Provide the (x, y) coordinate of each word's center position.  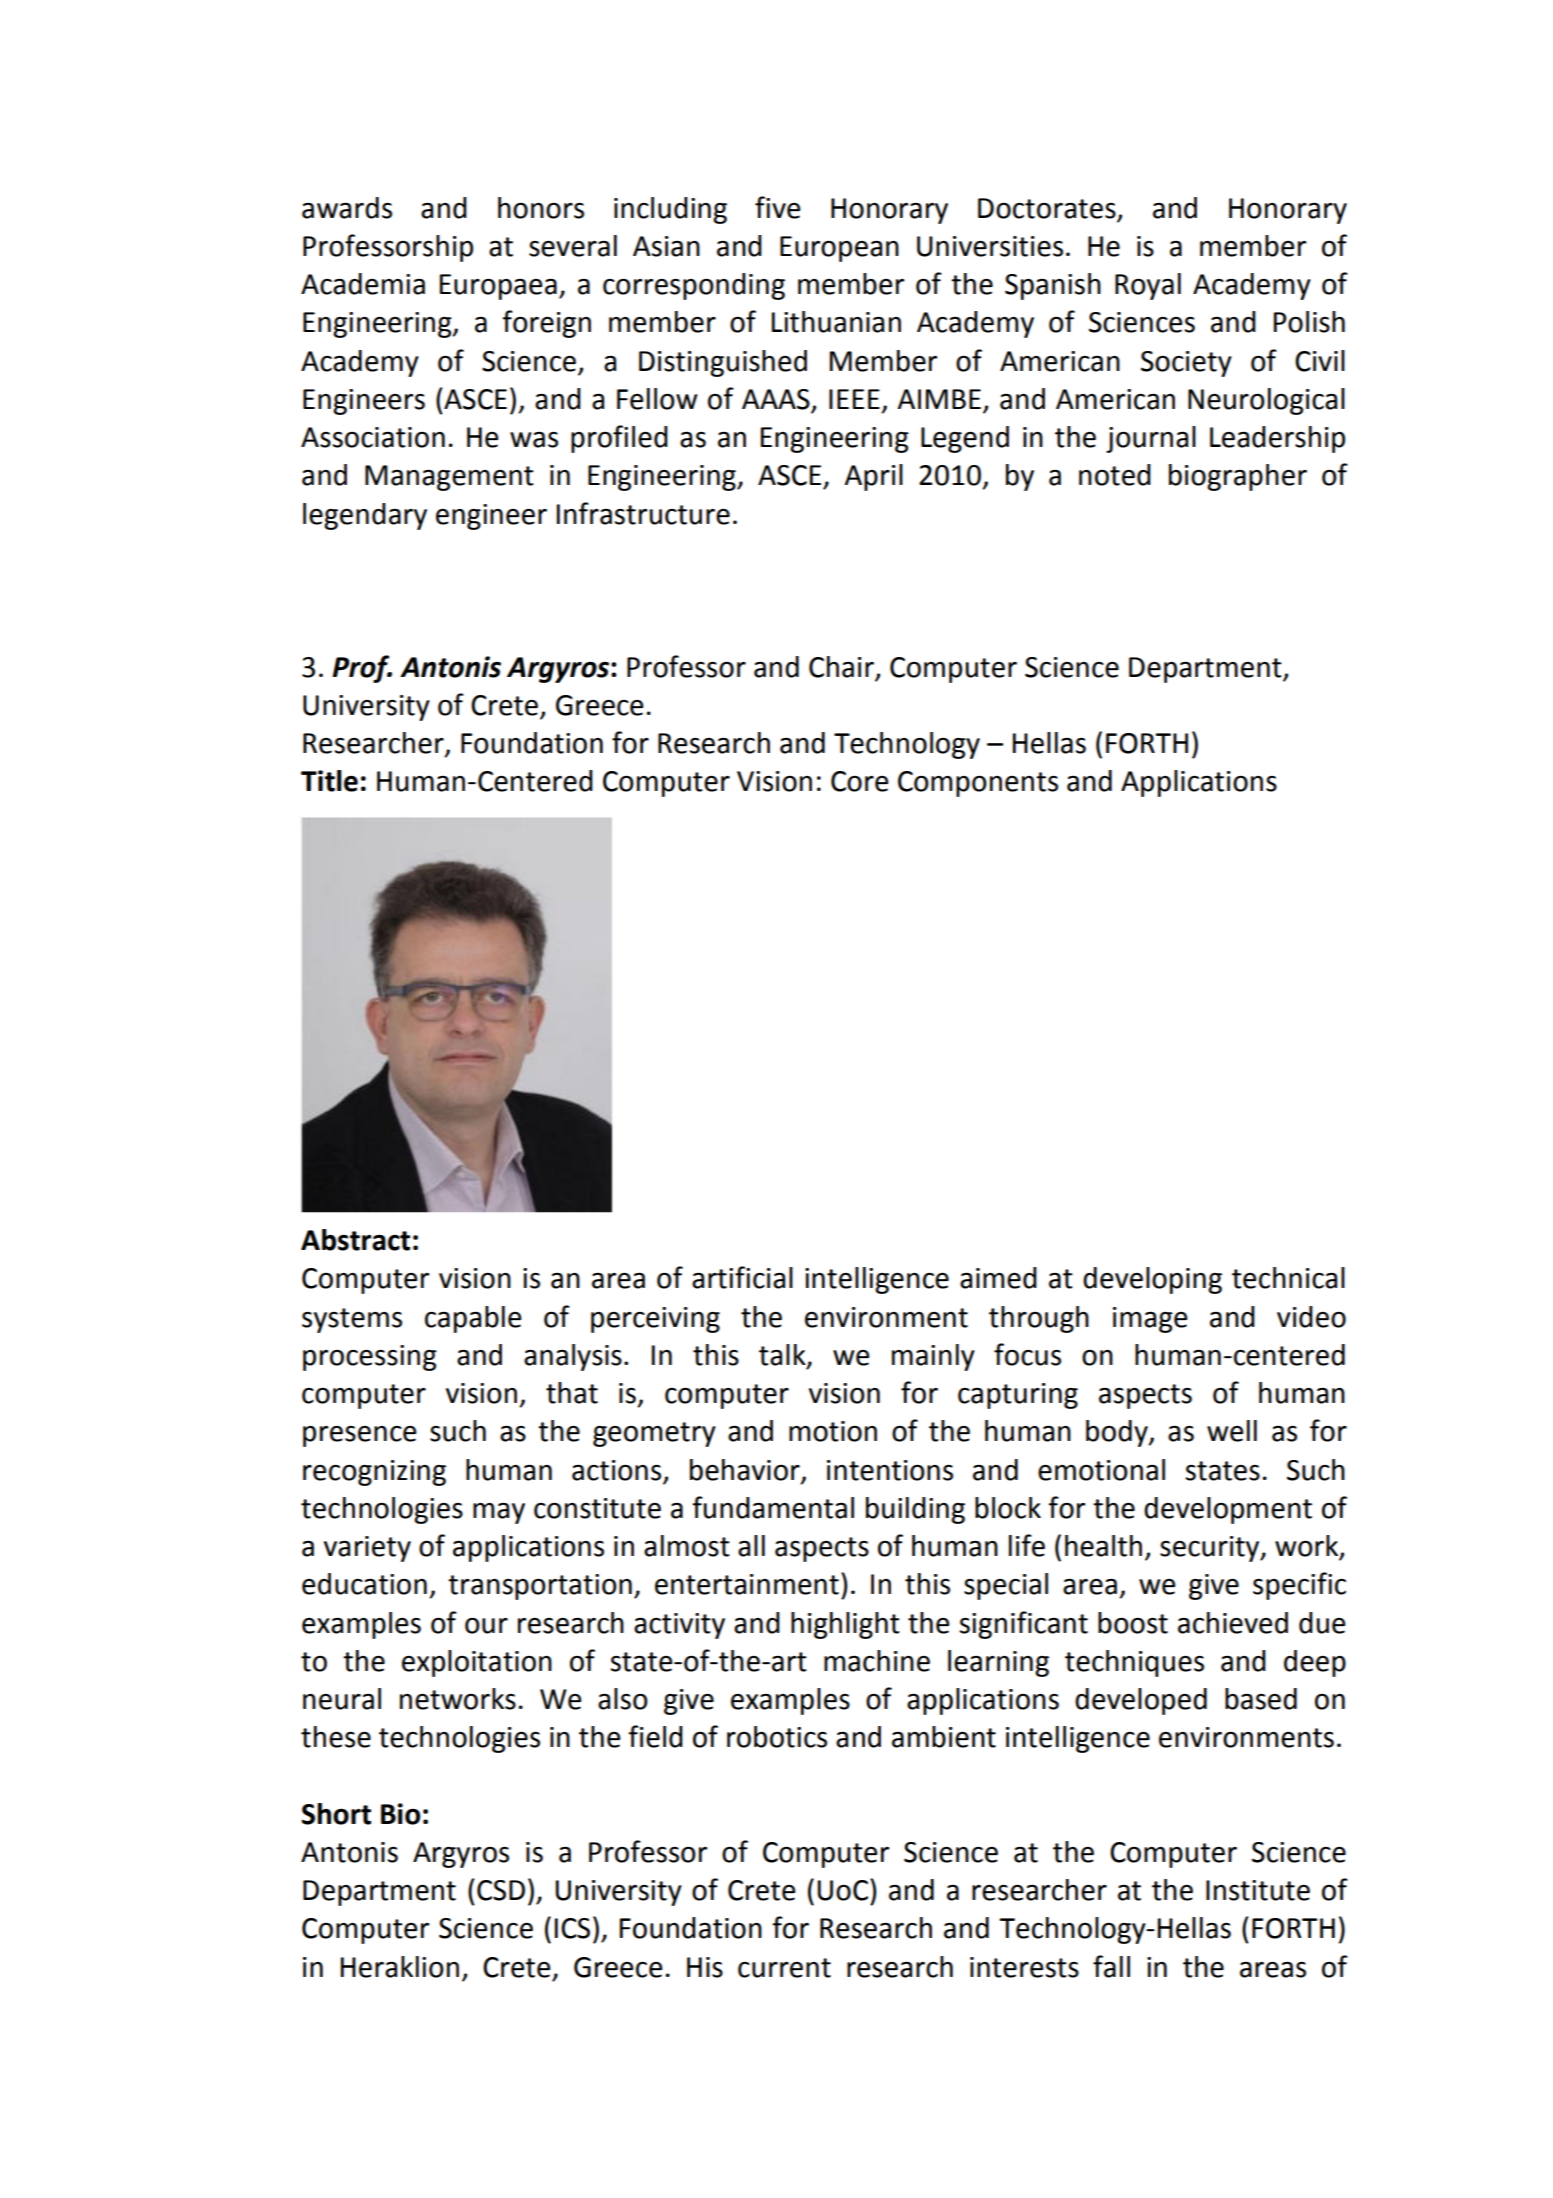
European (839, 249)
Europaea (498, 287)
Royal (1148, 286)
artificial (742, 1277)
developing (1152, 1280)
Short (336, 1814)
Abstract (355, 1240)
